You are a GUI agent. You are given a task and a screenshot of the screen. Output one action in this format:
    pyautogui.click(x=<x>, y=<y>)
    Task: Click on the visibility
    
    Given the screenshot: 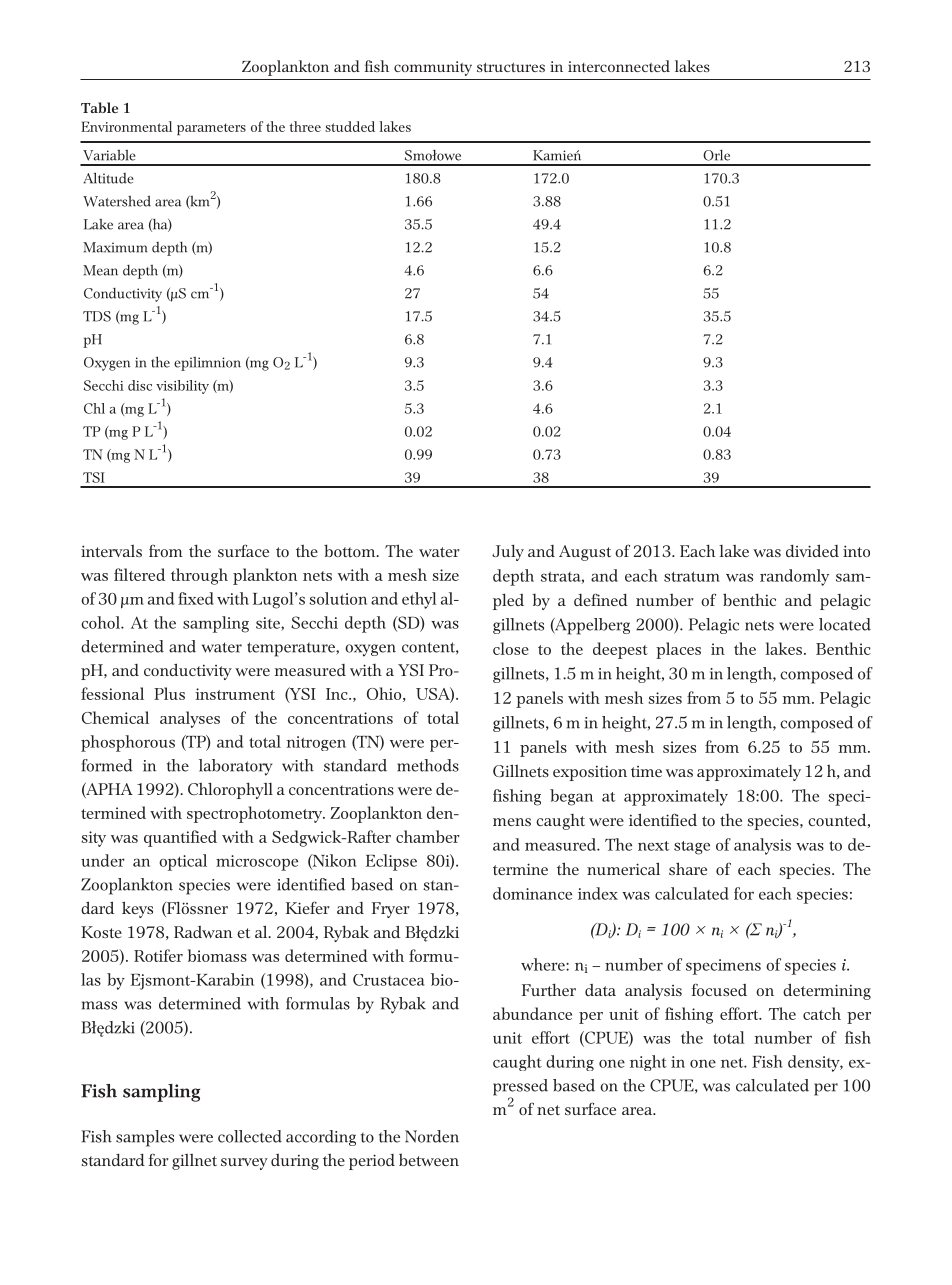 What is the action you would take?
    pyautogui.click(x=182, y=387)
